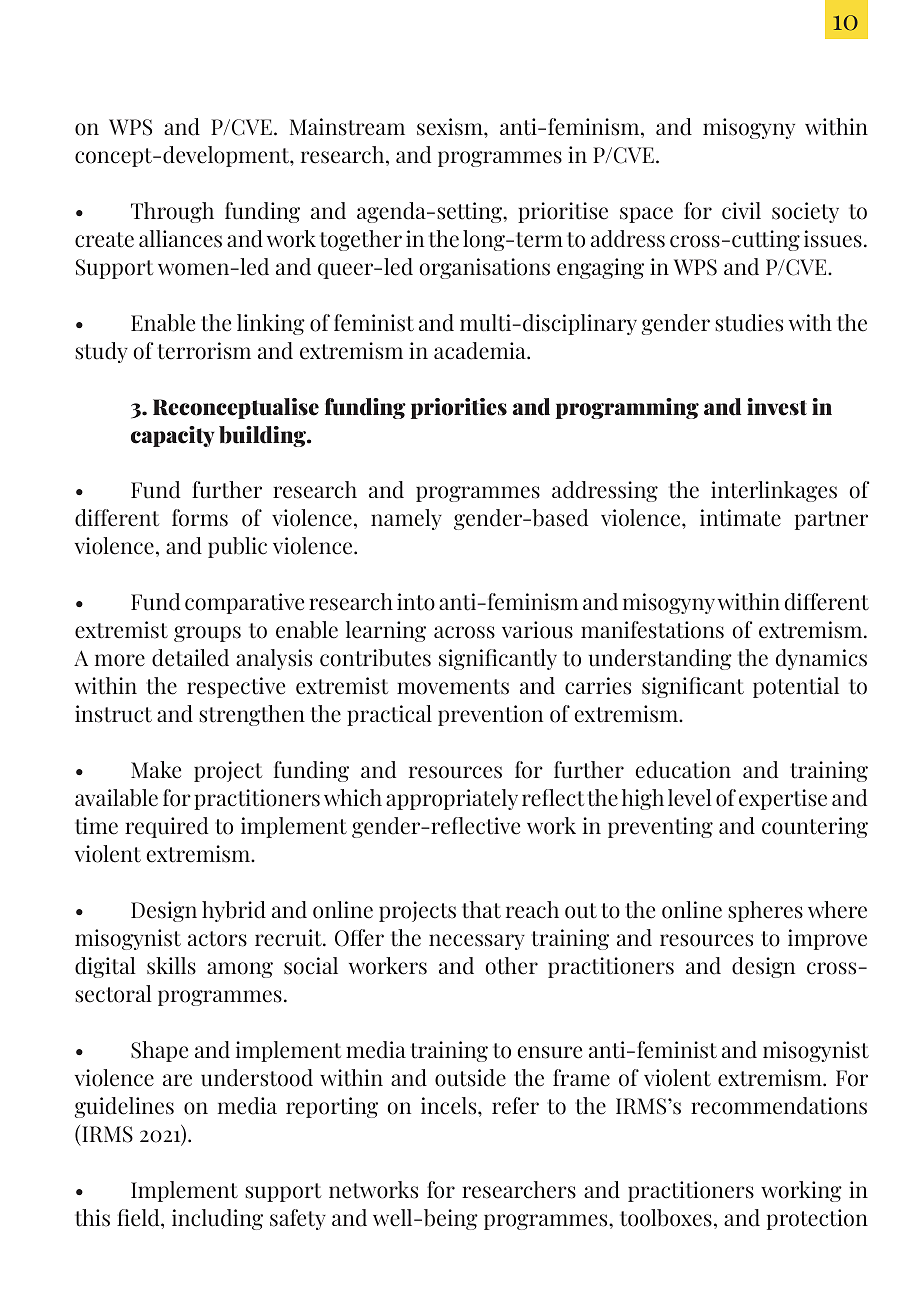 The image size is (924, 1308). I want to click on protection, so click(817, 1219).
